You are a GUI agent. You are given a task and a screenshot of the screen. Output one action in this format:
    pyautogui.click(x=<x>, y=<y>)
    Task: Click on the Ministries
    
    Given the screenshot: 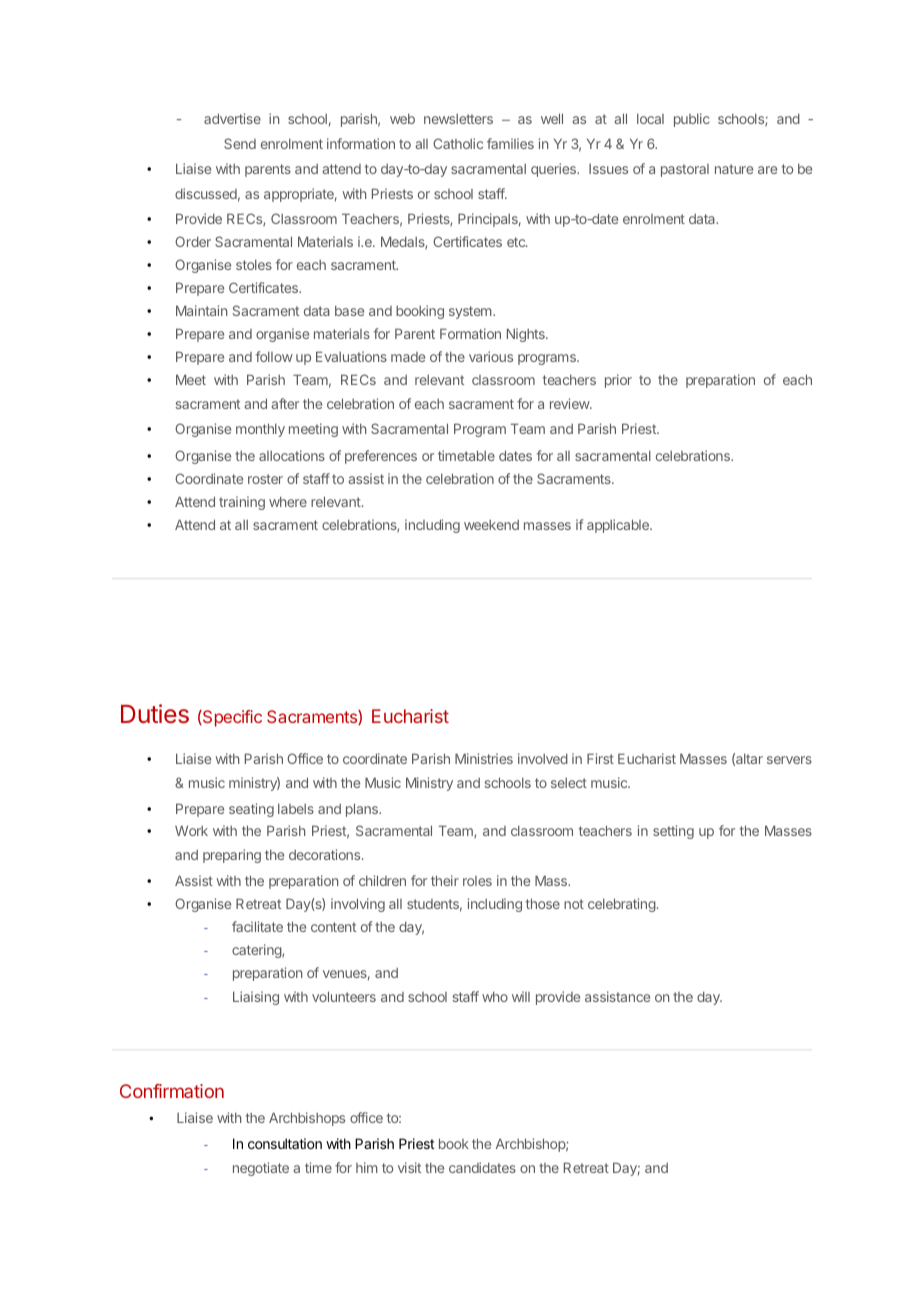 What is the action you would take?
    pyautogui.click(x=484, y=758)
